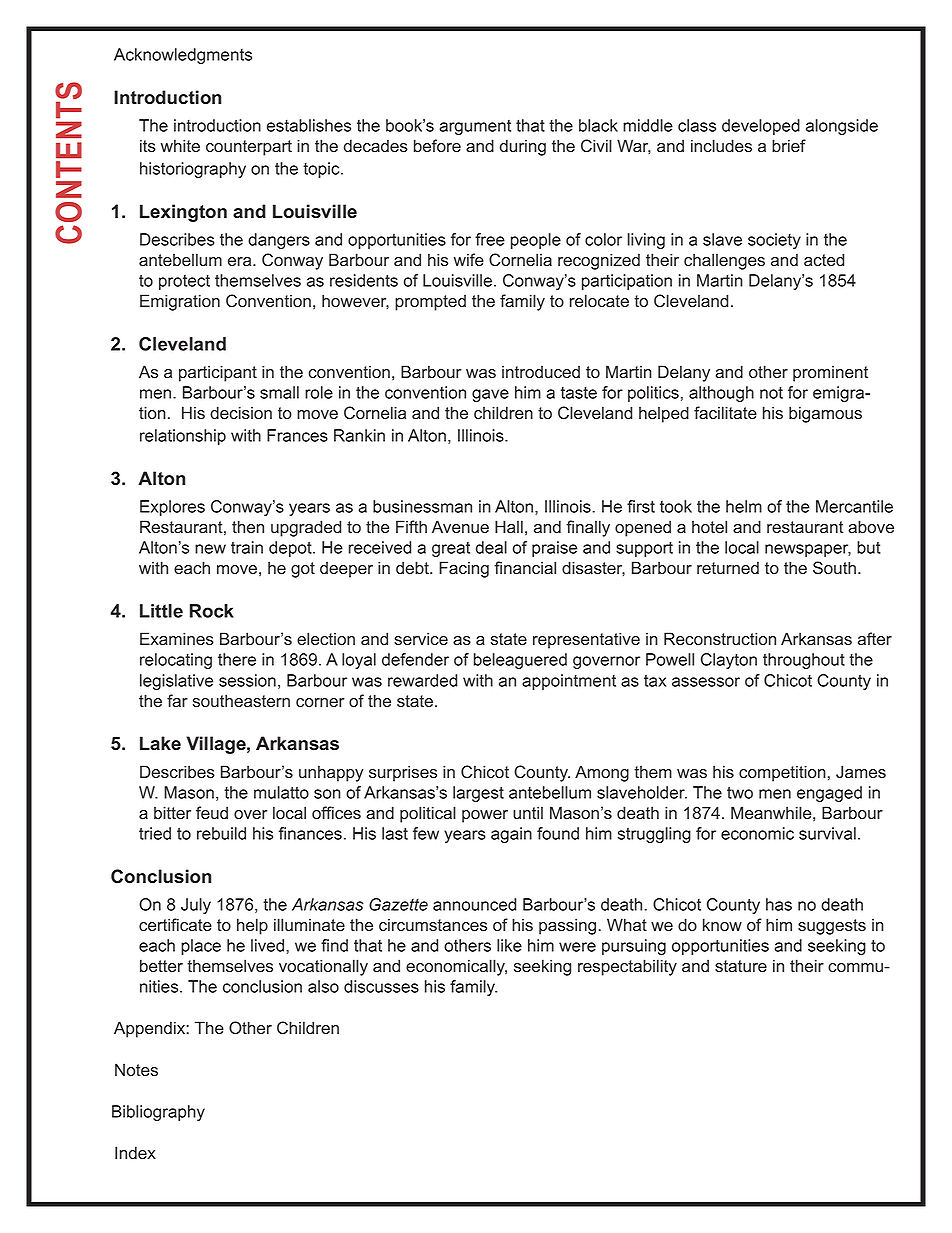  What do you see at coordinates (523, 147) in the document?
I see `during` at bounding box center [523, 147].
